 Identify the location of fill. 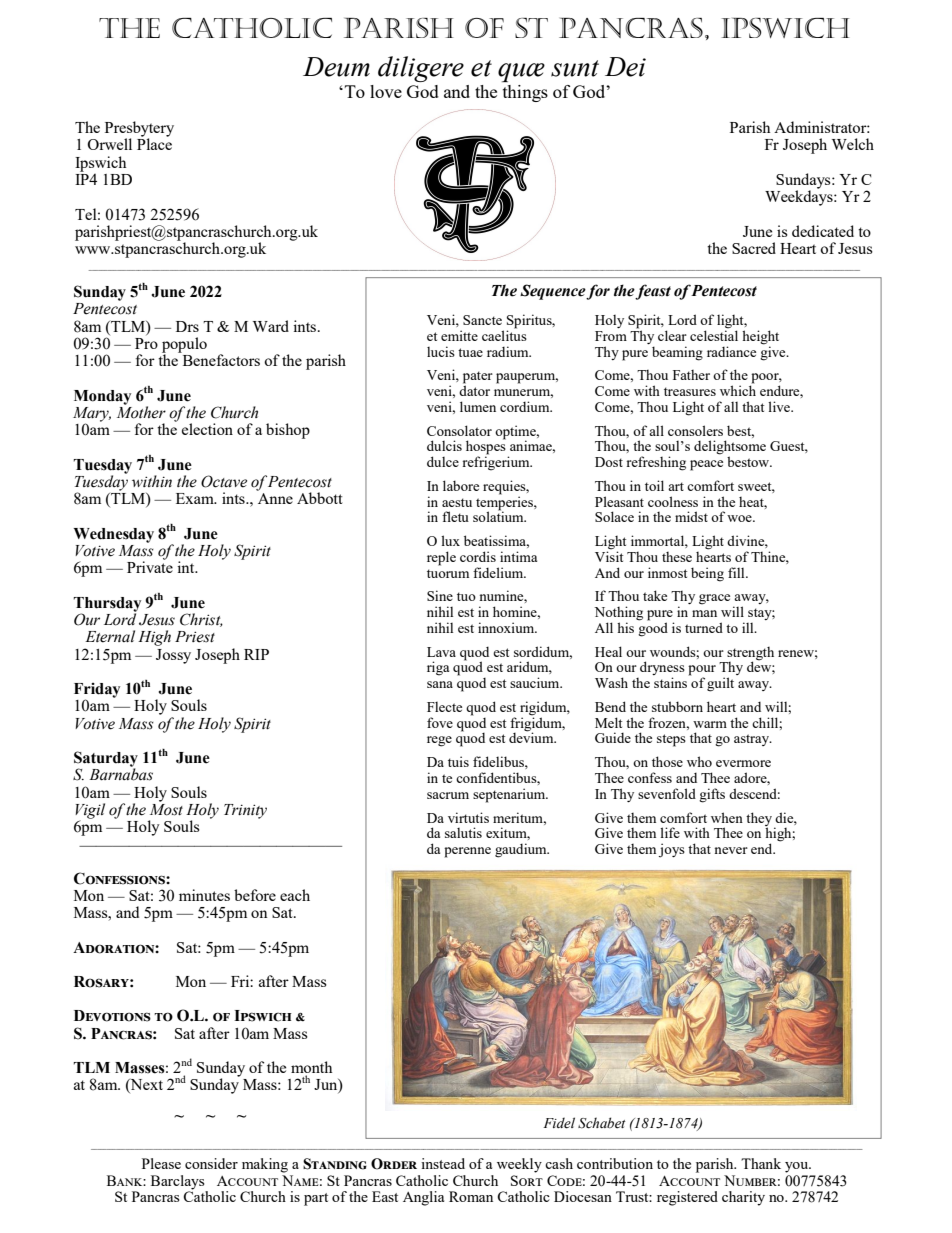
(737, 572).
